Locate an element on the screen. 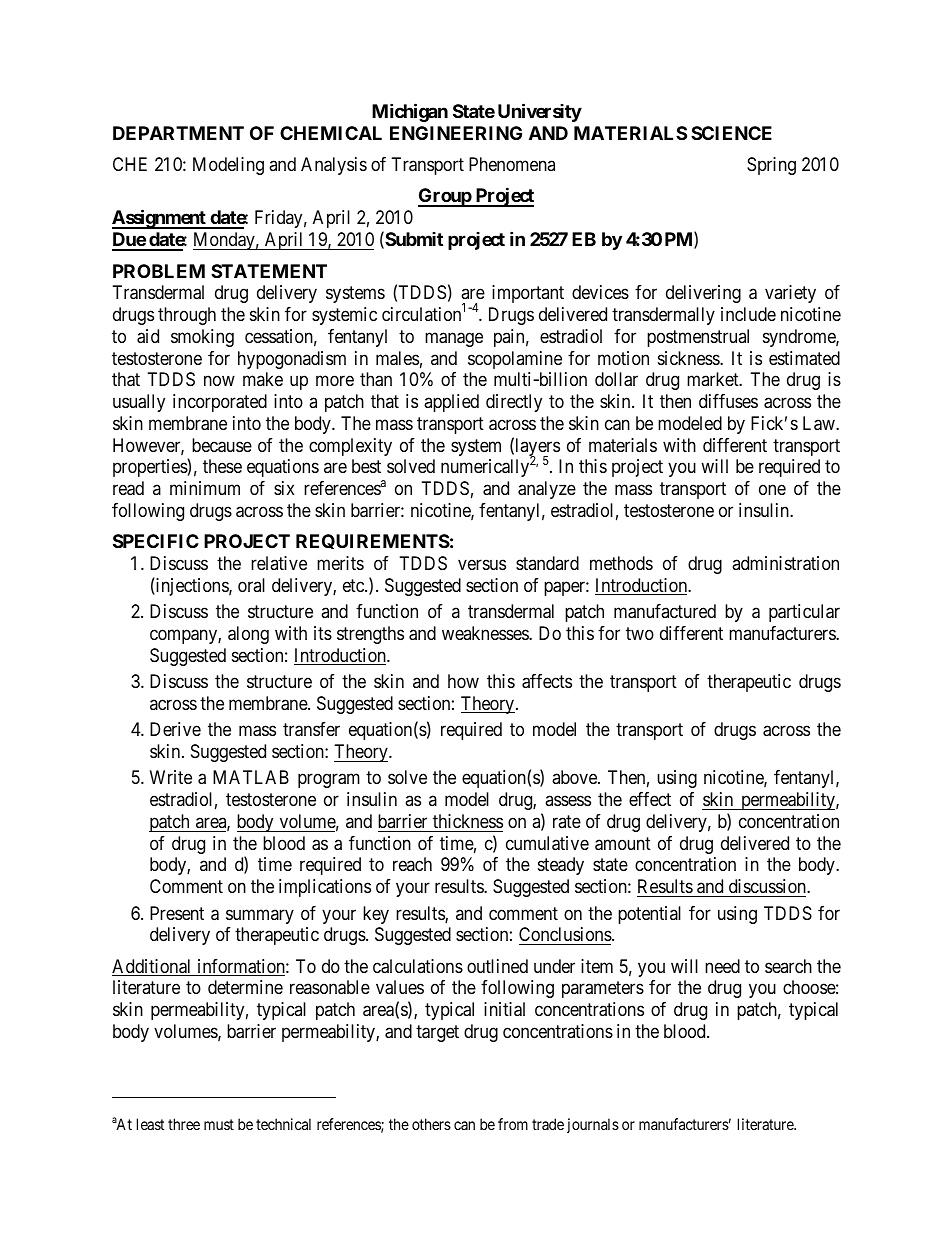 Image resolution: width=952 pixels, height=1233 pixels. must is located at coordinates (219, 1124).
